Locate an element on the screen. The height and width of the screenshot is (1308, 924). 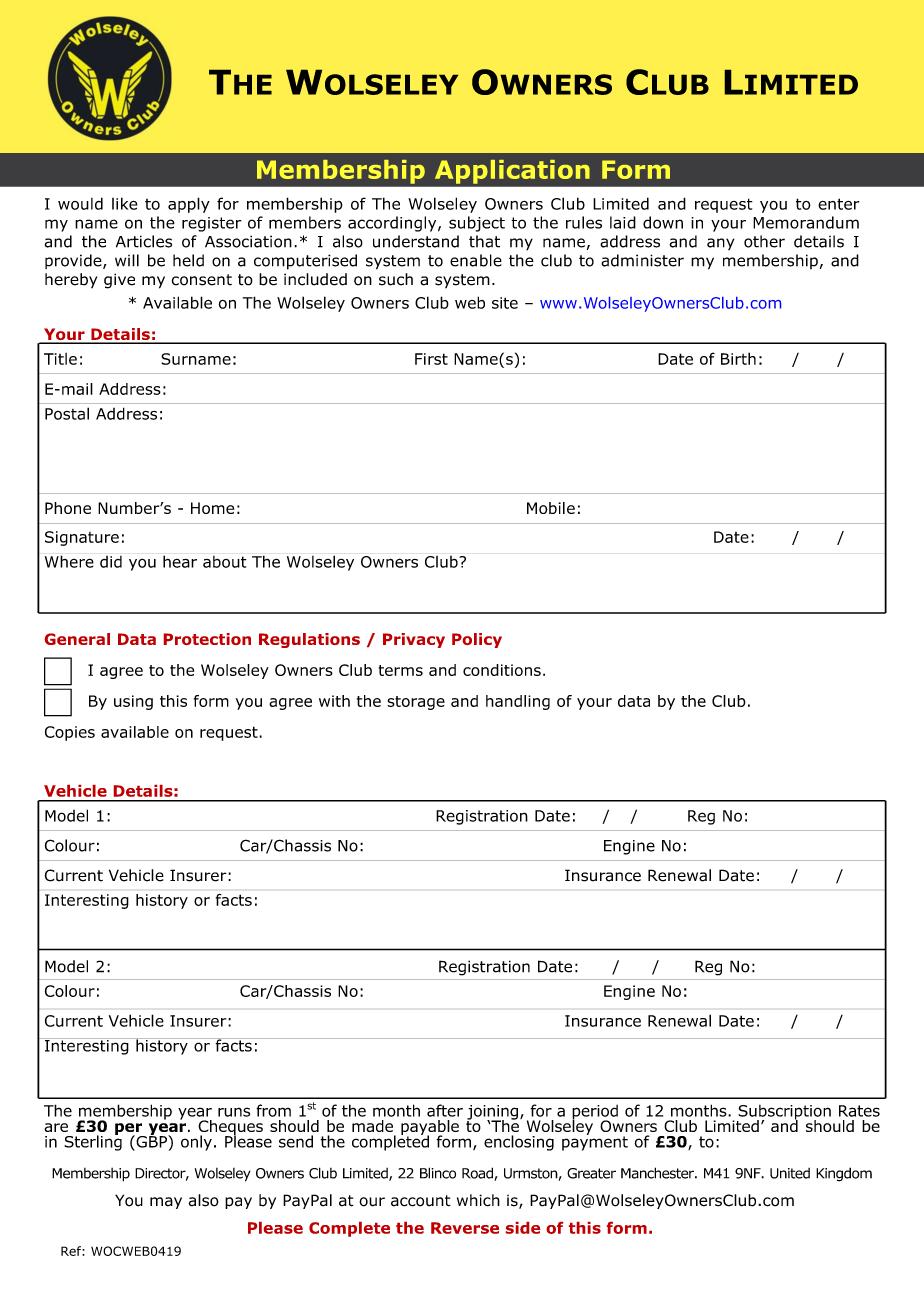
using is located at coordinates (133, 702).
